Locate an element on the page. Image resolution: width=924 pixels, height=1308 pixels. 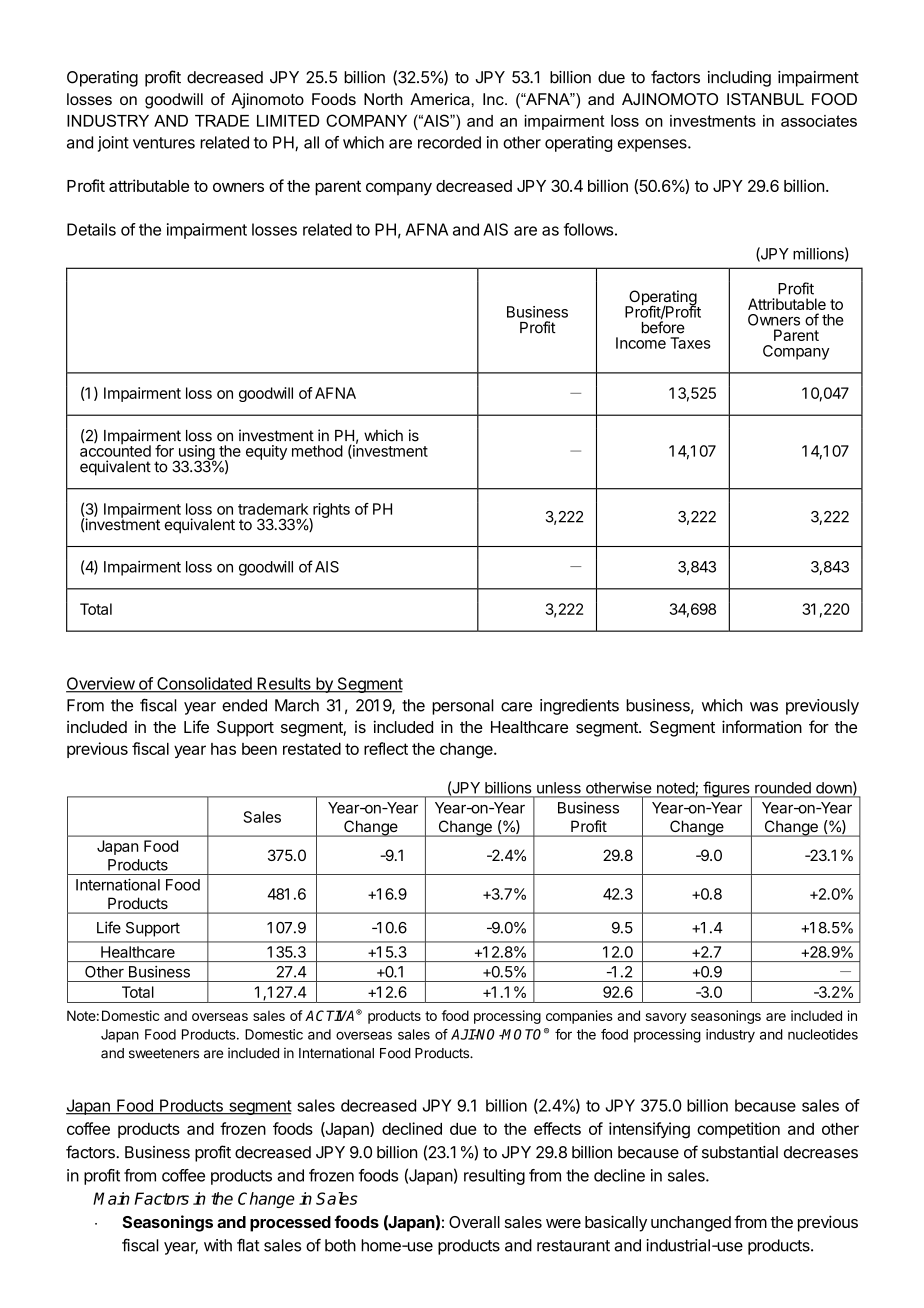
with is located at coordinates (218, 1245).
